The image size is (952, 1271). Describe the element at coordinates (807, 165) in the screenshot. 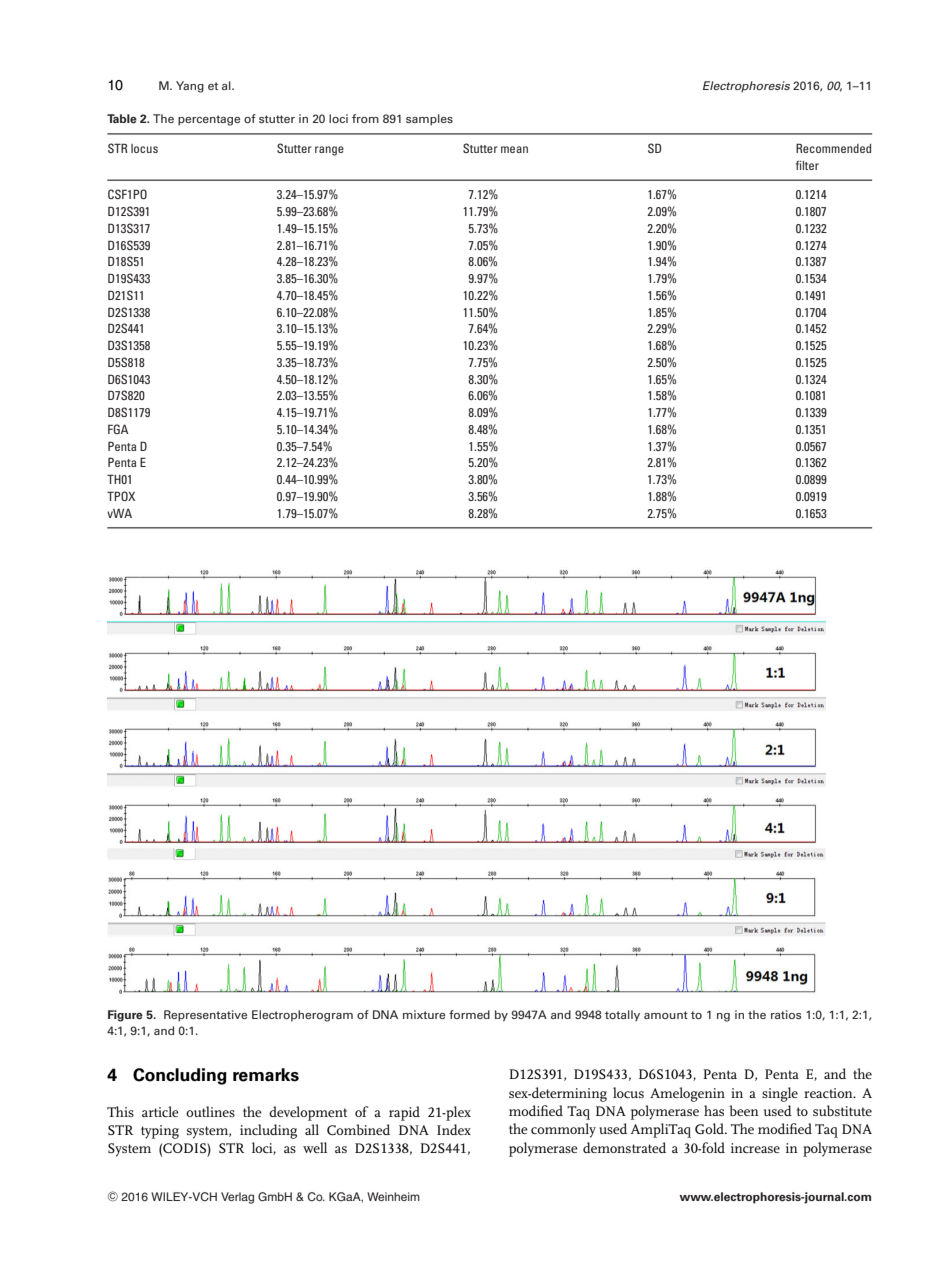

I see `filter` at that location.
